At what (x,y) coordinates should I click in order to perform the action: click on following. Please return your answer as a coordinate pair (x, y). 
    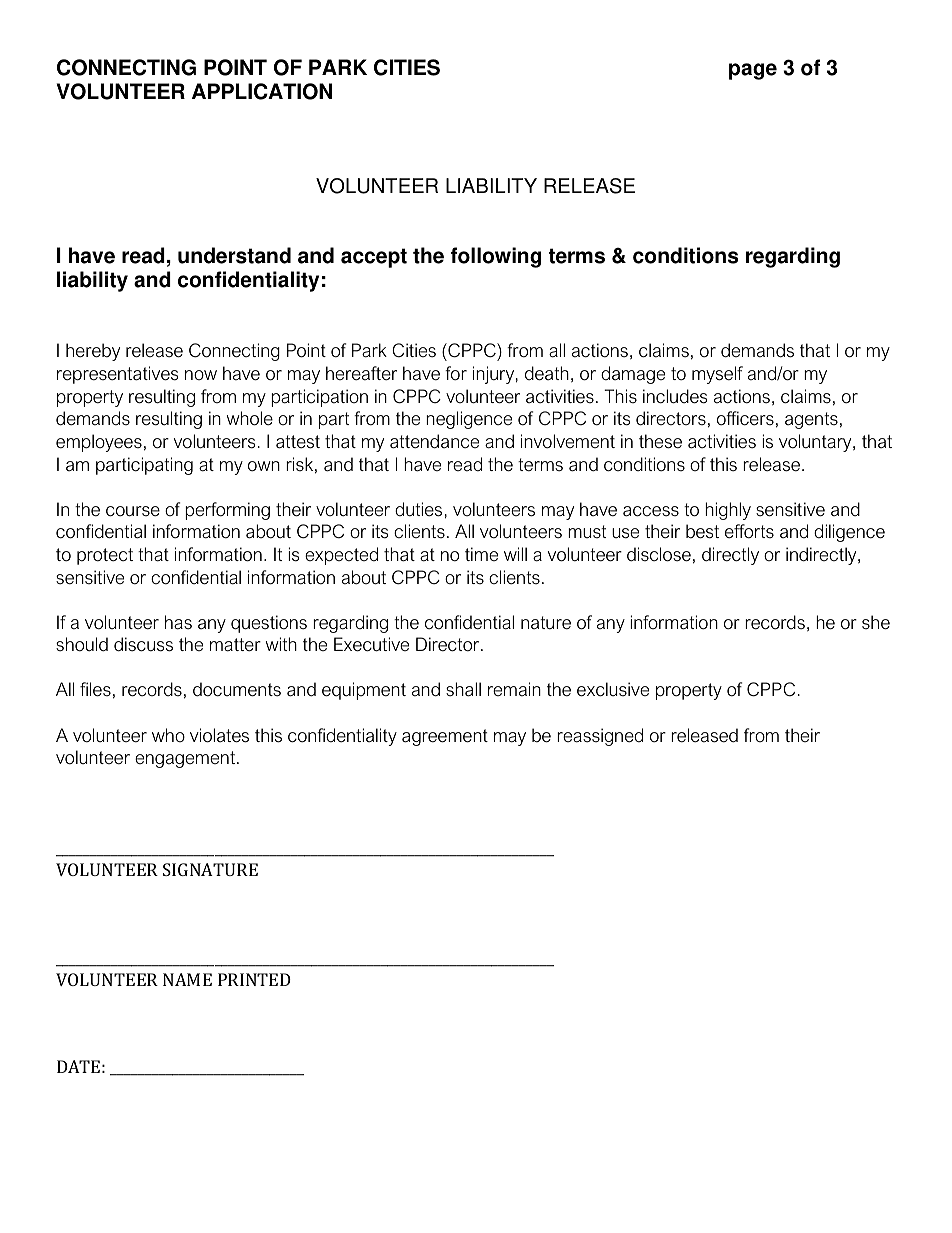
    Looking at the image, I should click on (495, 257).
